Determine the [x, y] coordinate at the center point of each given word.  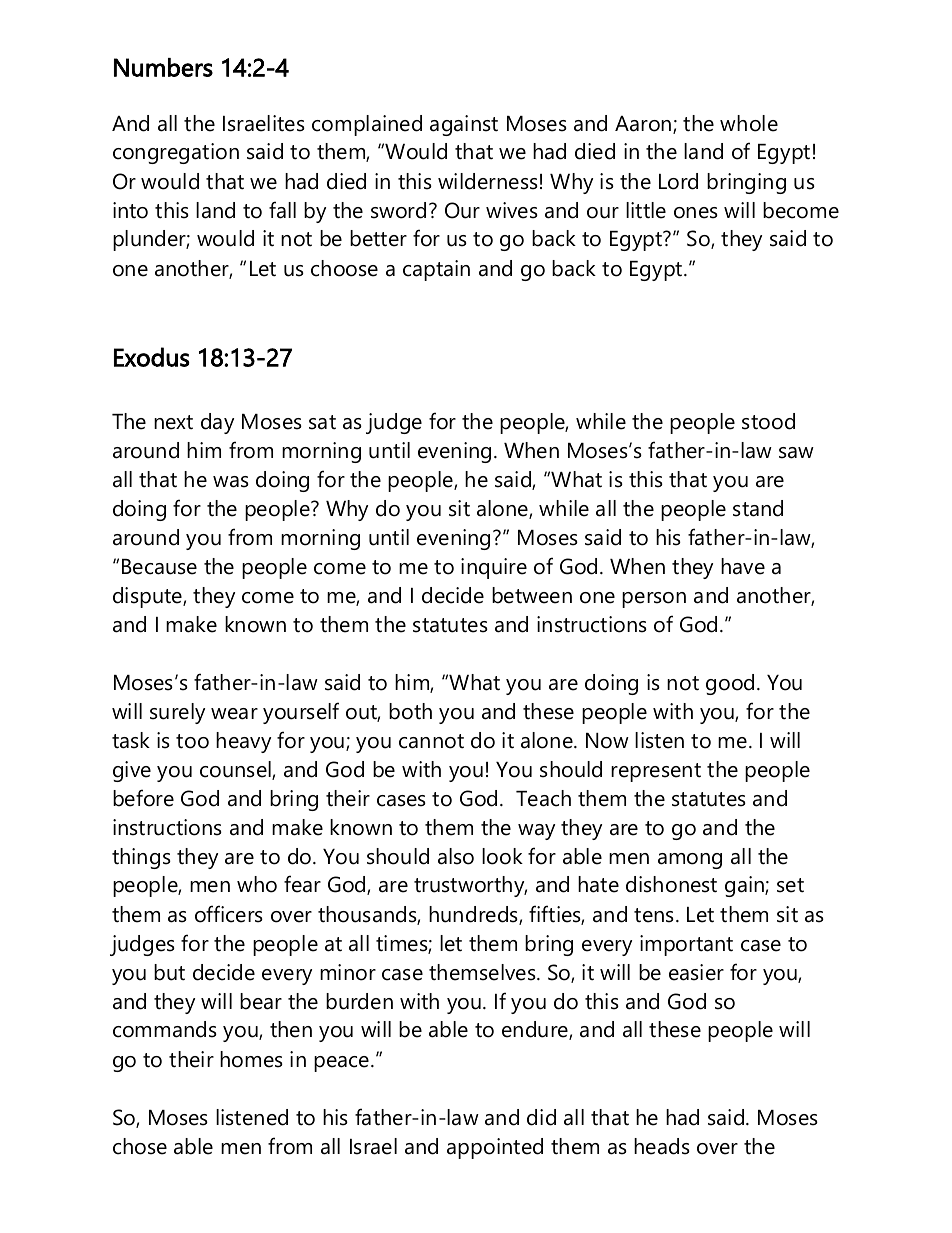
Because [159, 567]
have [743, 566]
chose [140, 1146]
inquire [494, 568]
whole [749, 123]
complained [367, 125]
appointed [495, 1148]
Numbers [163, 67]
